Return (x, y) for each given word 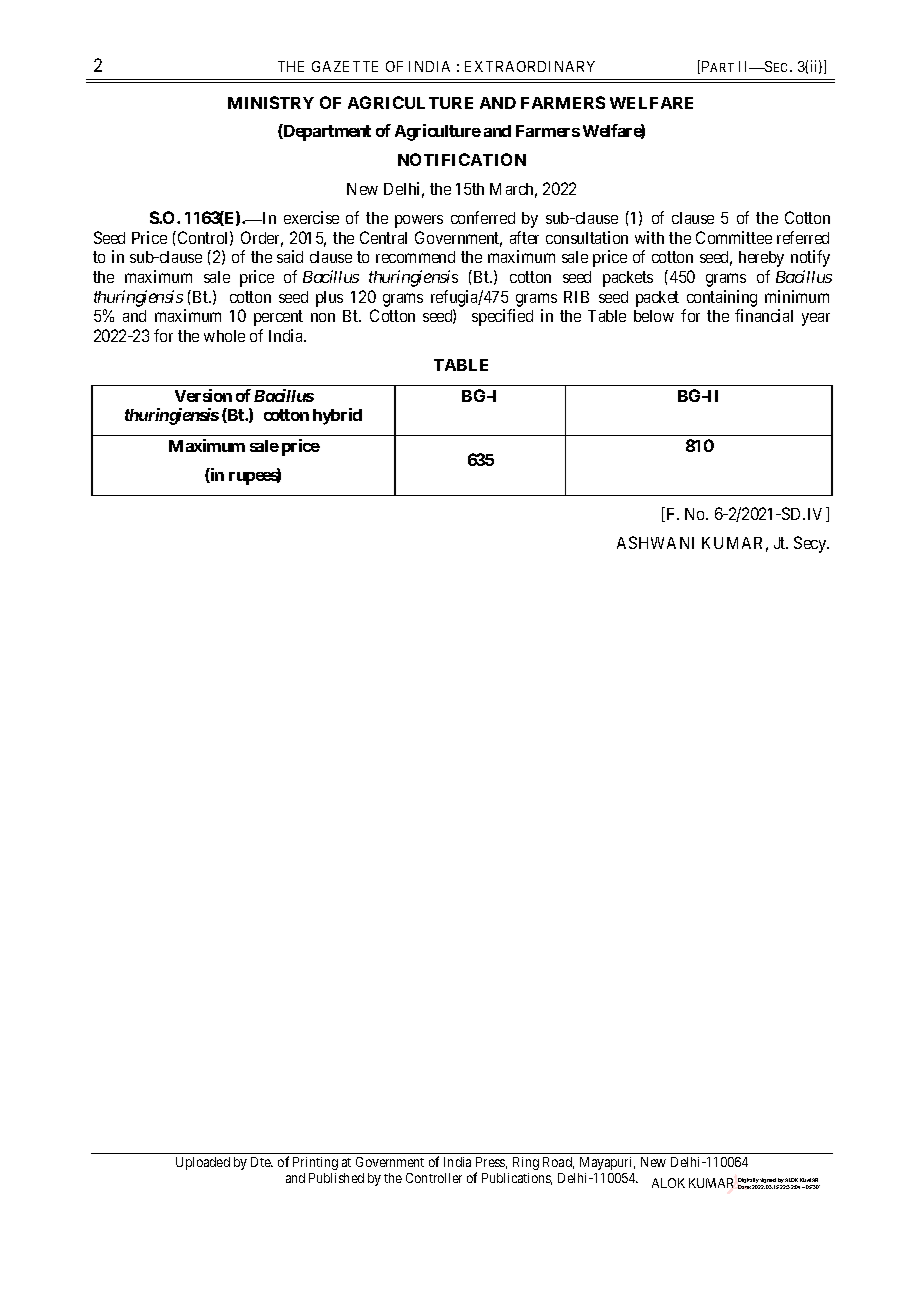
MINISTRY (271, 102)
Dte (262, 1162)
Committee (734, 237)
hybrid (337, 416)
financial (764, 315)
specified (502, 317)
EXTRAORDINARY (530, 66)
